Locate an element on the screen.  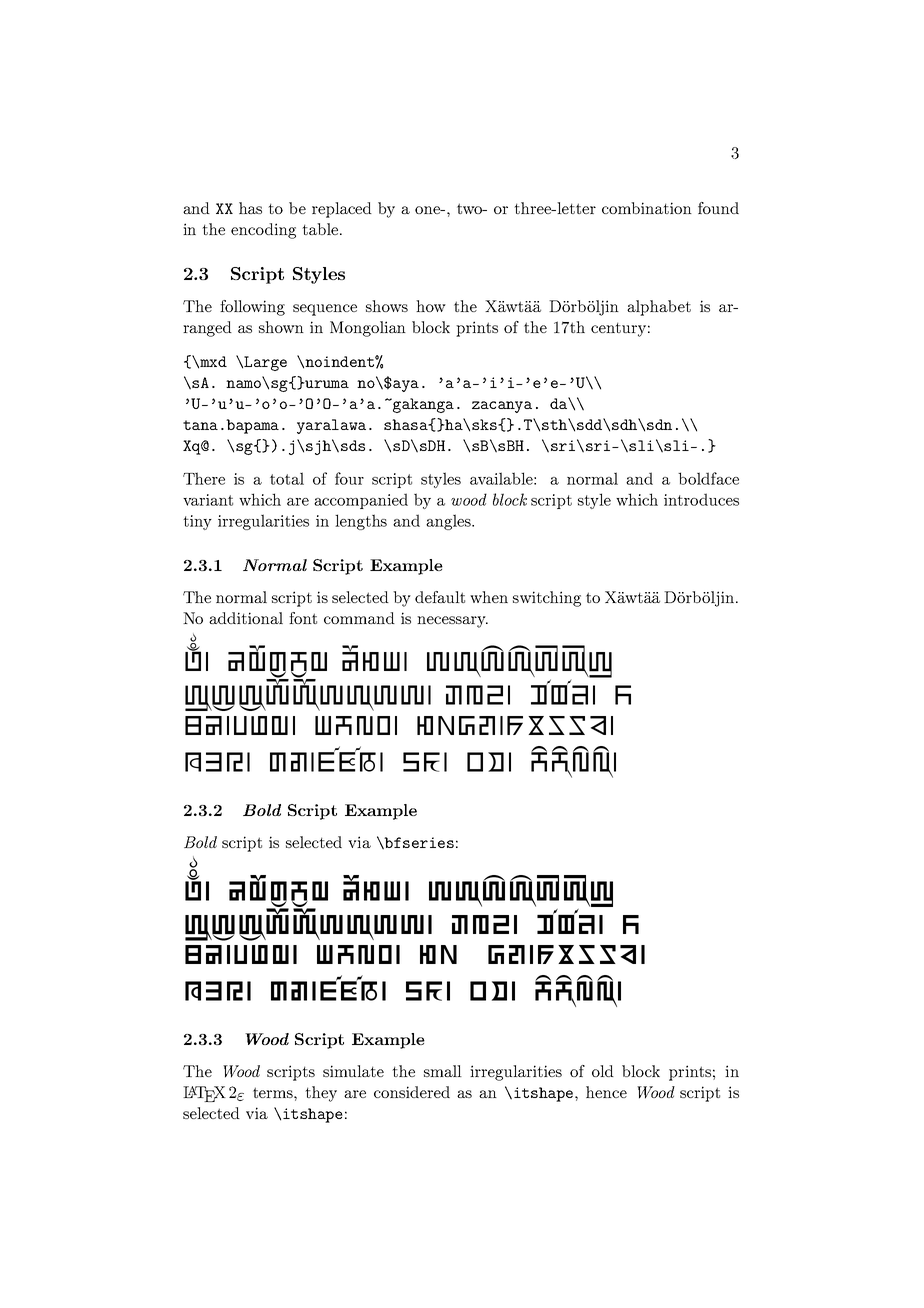
considered is located at coordinates (412, 1092).
